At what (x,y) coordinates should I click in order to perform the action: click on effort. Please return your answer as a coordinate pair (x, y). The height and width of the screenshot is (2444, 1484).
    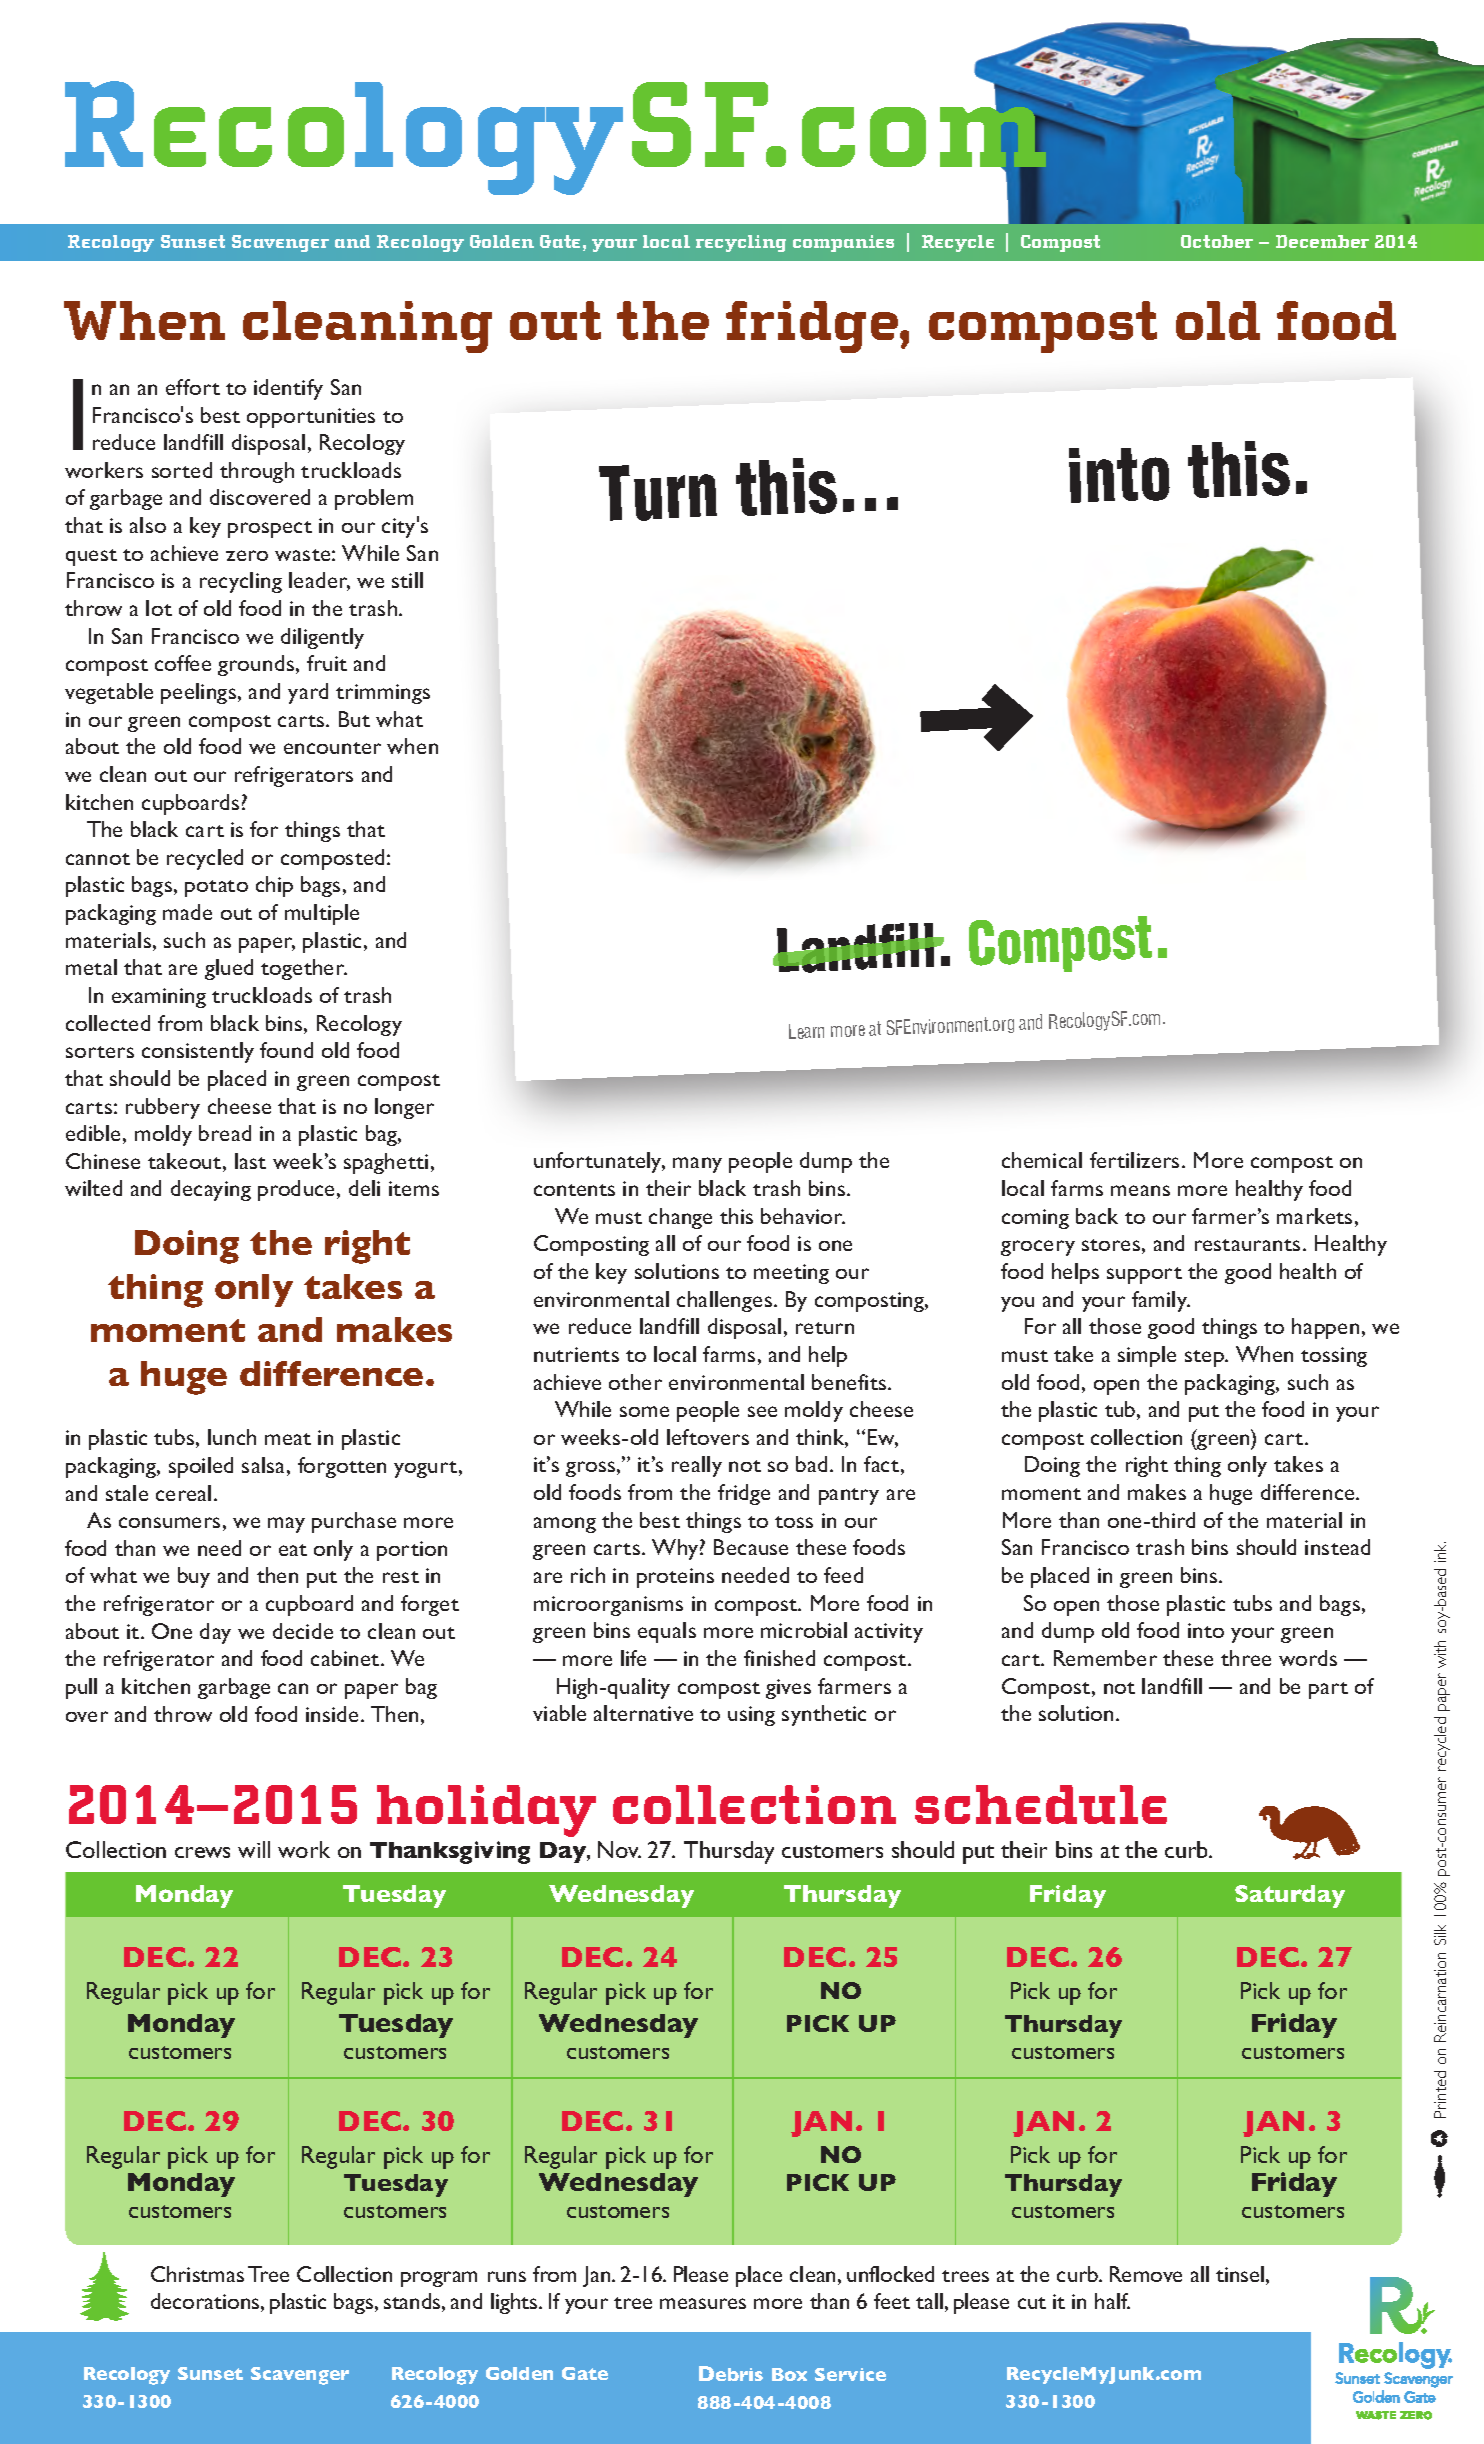
    Looking at the image, I should click on (193, 387).
